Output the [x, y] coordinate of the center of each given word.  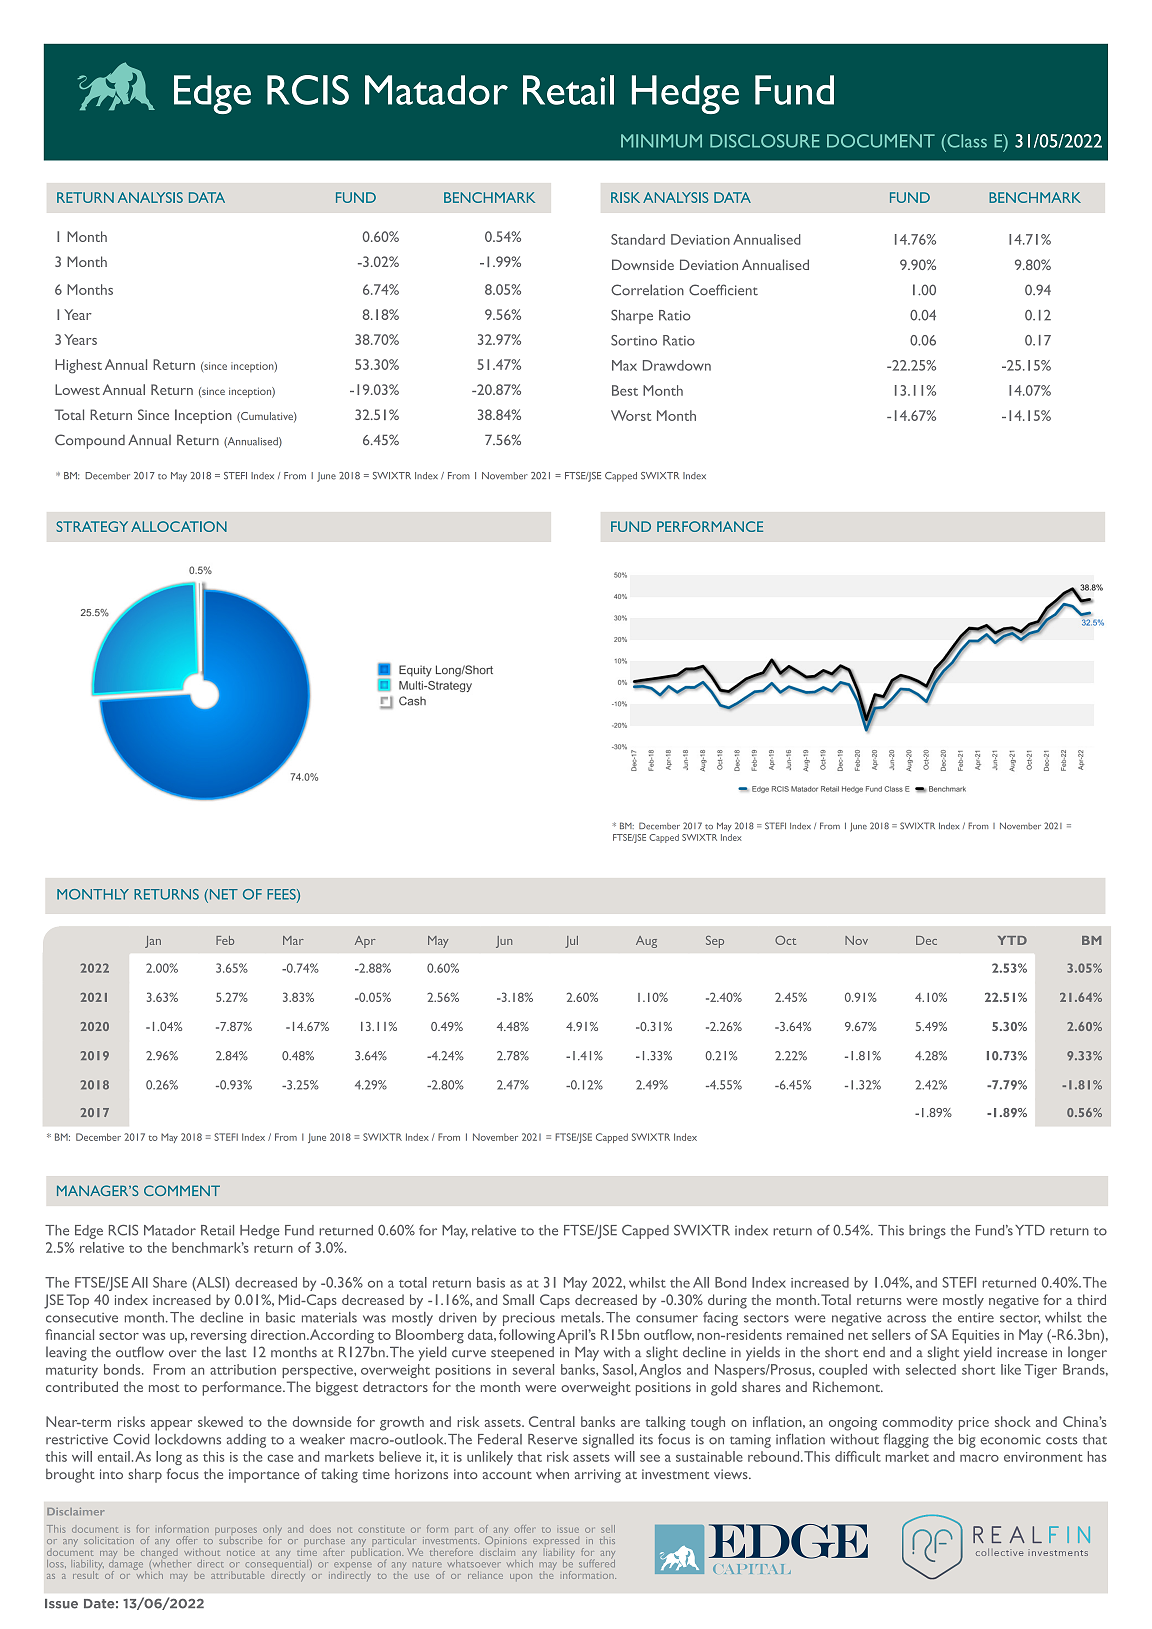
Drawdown [677, 365]
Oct [785, 940]
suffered [597, 1564]
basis [491, 1282]
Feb [225, 940]
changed [159, 1553]
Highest [78, 366]
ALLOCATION [179, 526]
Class [966, 141]
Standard [638, 239]
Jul [571, 942]
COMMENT [182, 1190]
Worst [631, 415]
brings [927, 1232]
